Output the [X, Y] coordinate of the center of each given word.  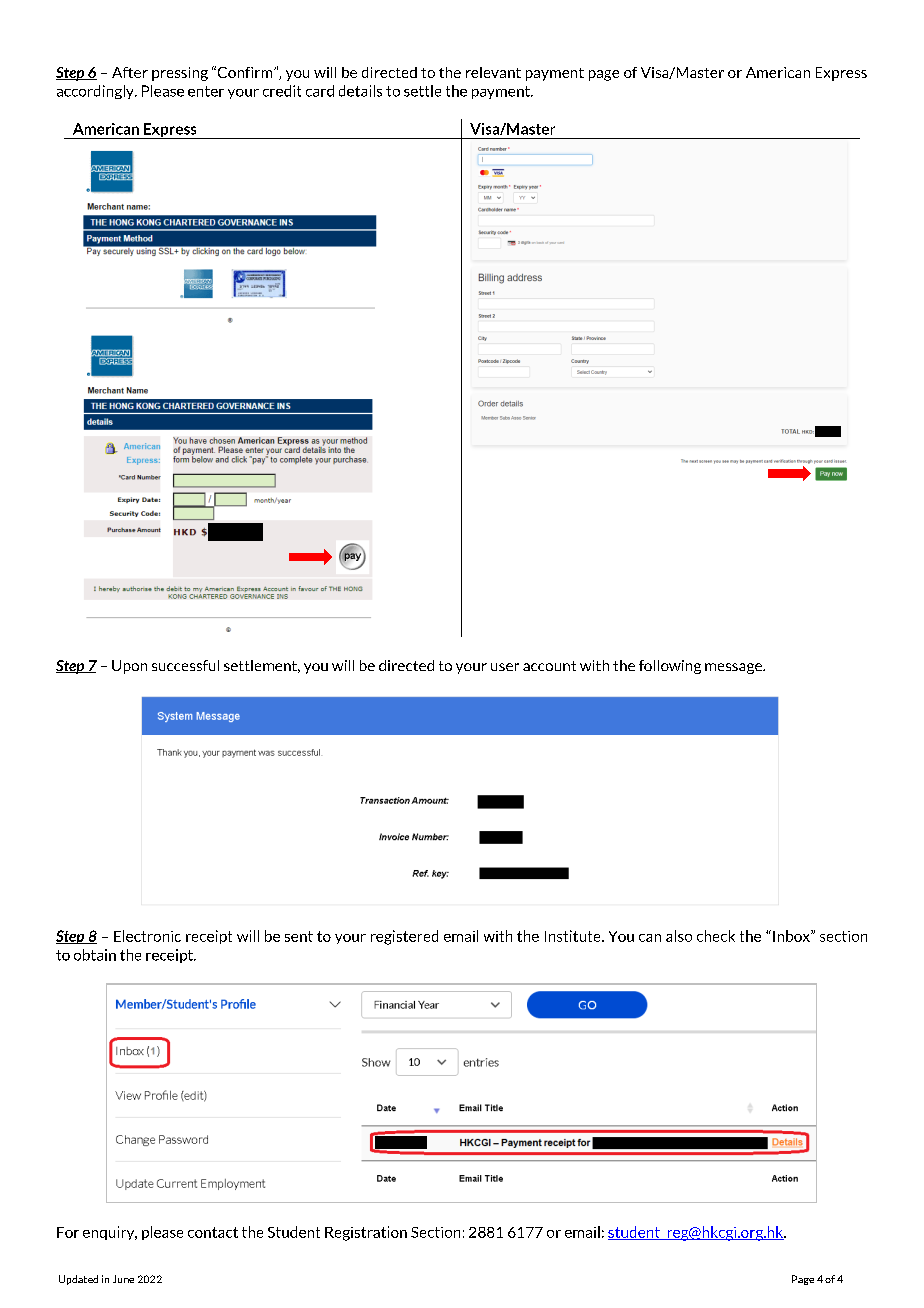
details [360, 91]
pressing [180, 74]
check [716, 936]
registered [404, 937]
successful [185, 665]
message [734, 668]
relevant [493, 72]
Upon [129, 667]
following [670, 667]
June [123, 1279]
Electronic [147, 936]
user [505, 667]
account [549, 666]
